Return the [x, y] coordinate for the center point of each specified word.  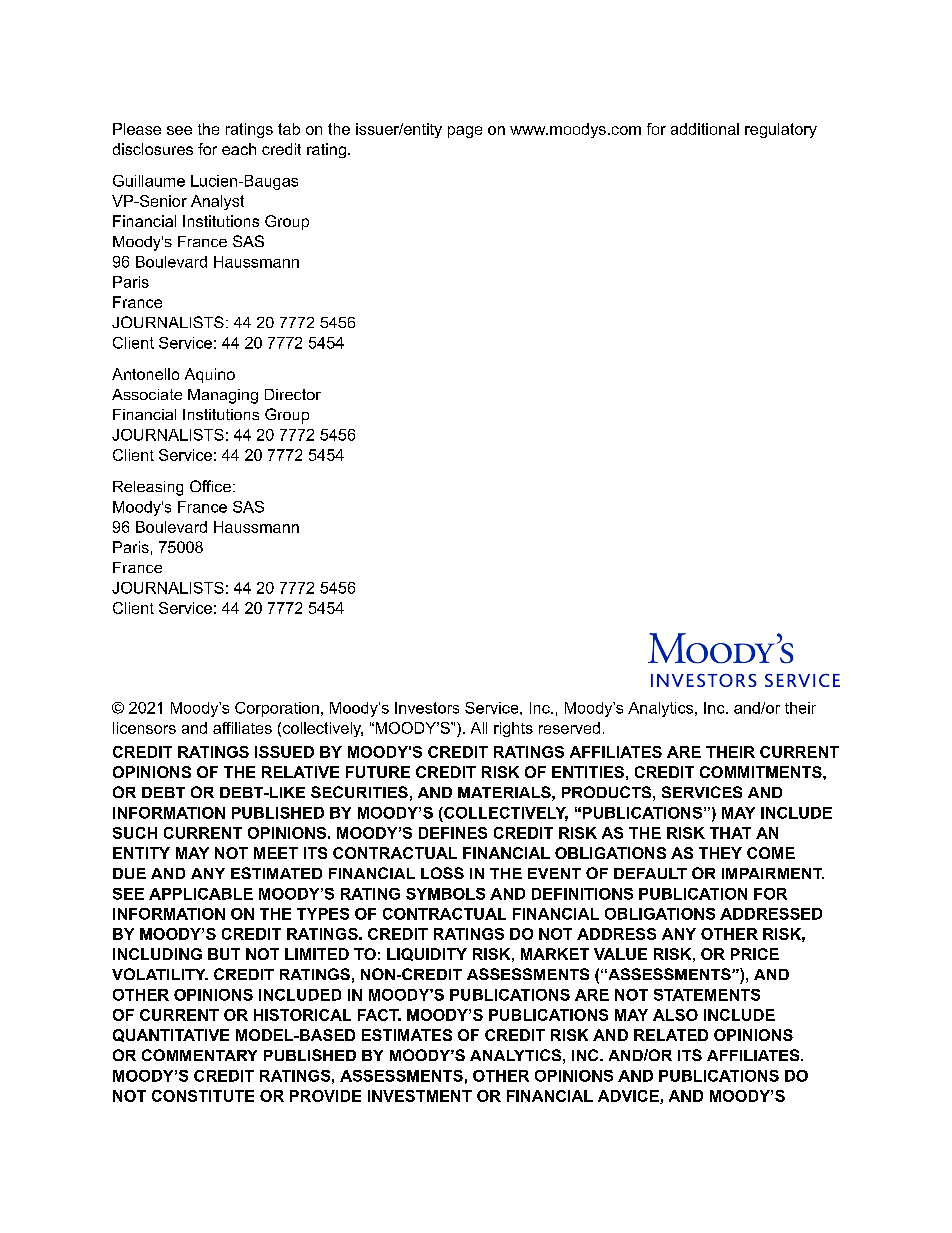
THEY [720, 853]
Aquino [210, 375]
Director [293, 394]
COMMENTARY [199, 1055]
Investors [427, 708]
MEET [276, 853]
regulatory [781, 130]
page [465, 132]
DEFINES [453, 833]
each [239, 149]
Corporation [277, 709]
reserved [569, 728]
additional [705, 129]
